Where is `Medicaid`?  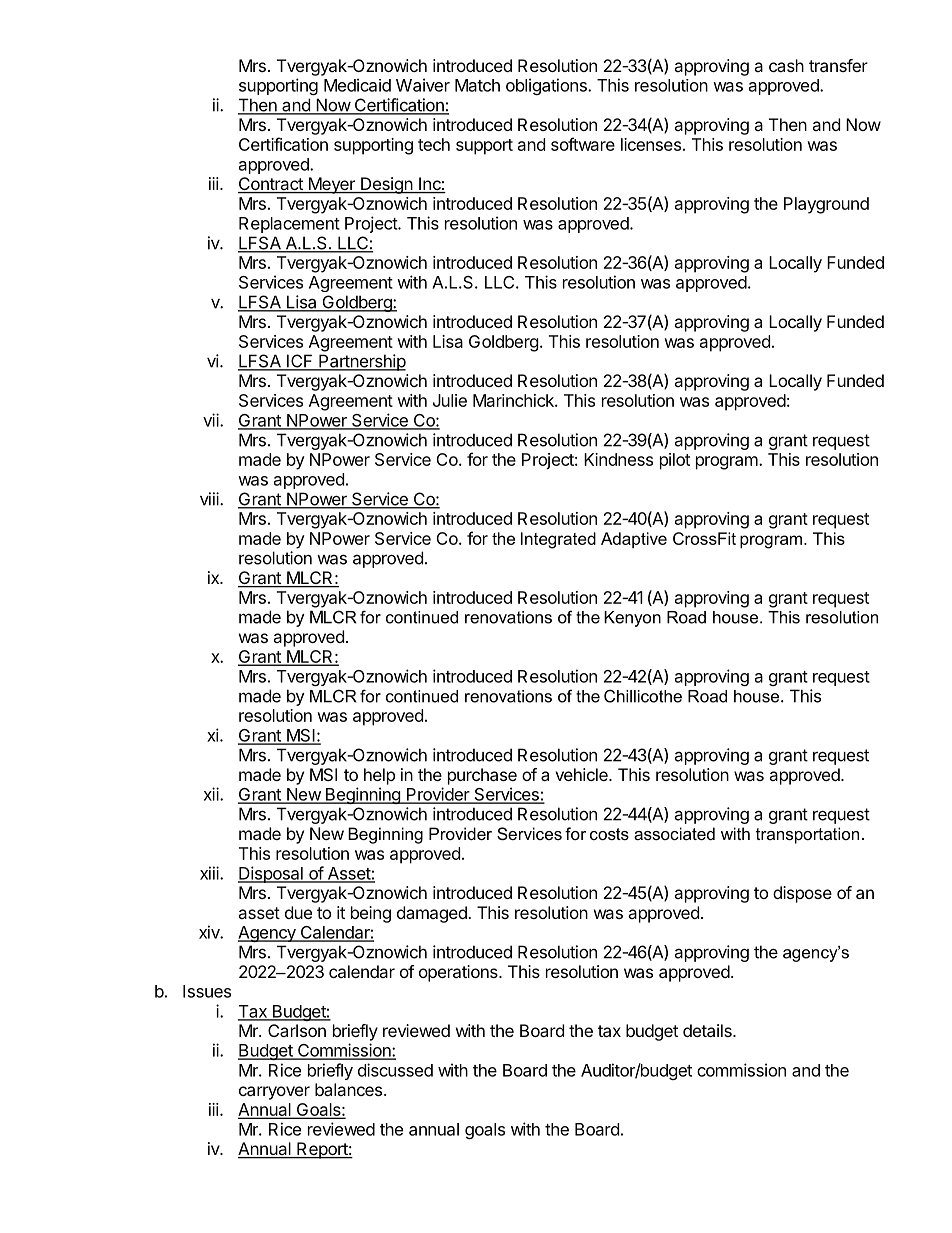 Medicaid is located at coordinates (357, 85).
